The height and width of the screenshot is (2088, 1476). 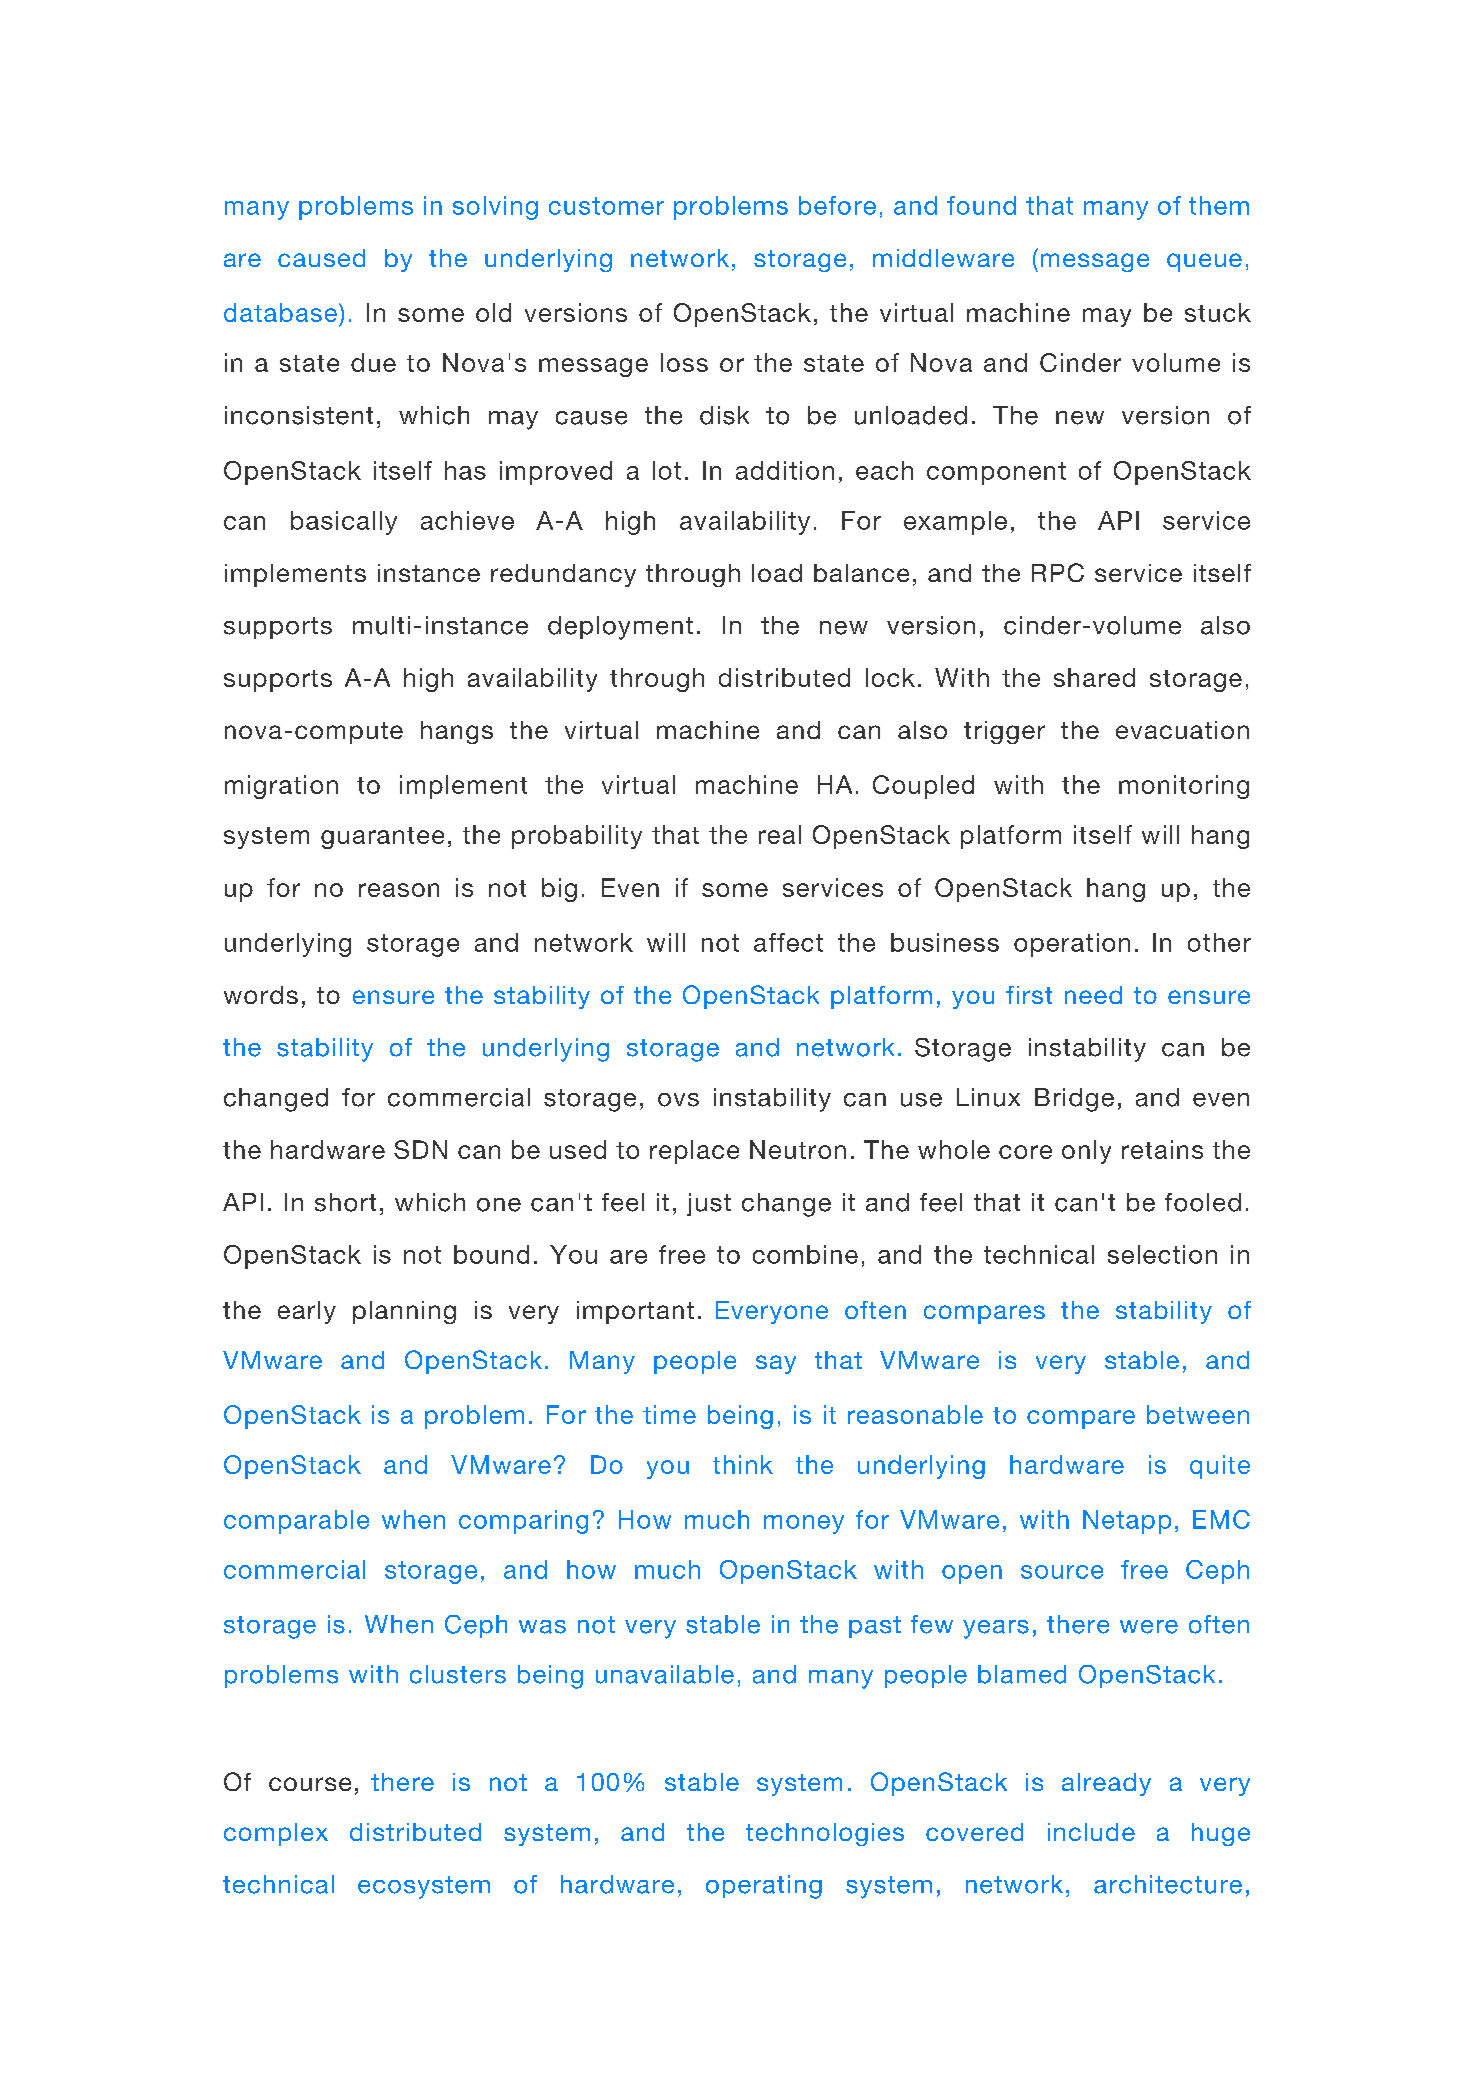 What do you see at coordinates (780, 834) in the screenshot?
I see `real` at bounding box center [780, 834].
